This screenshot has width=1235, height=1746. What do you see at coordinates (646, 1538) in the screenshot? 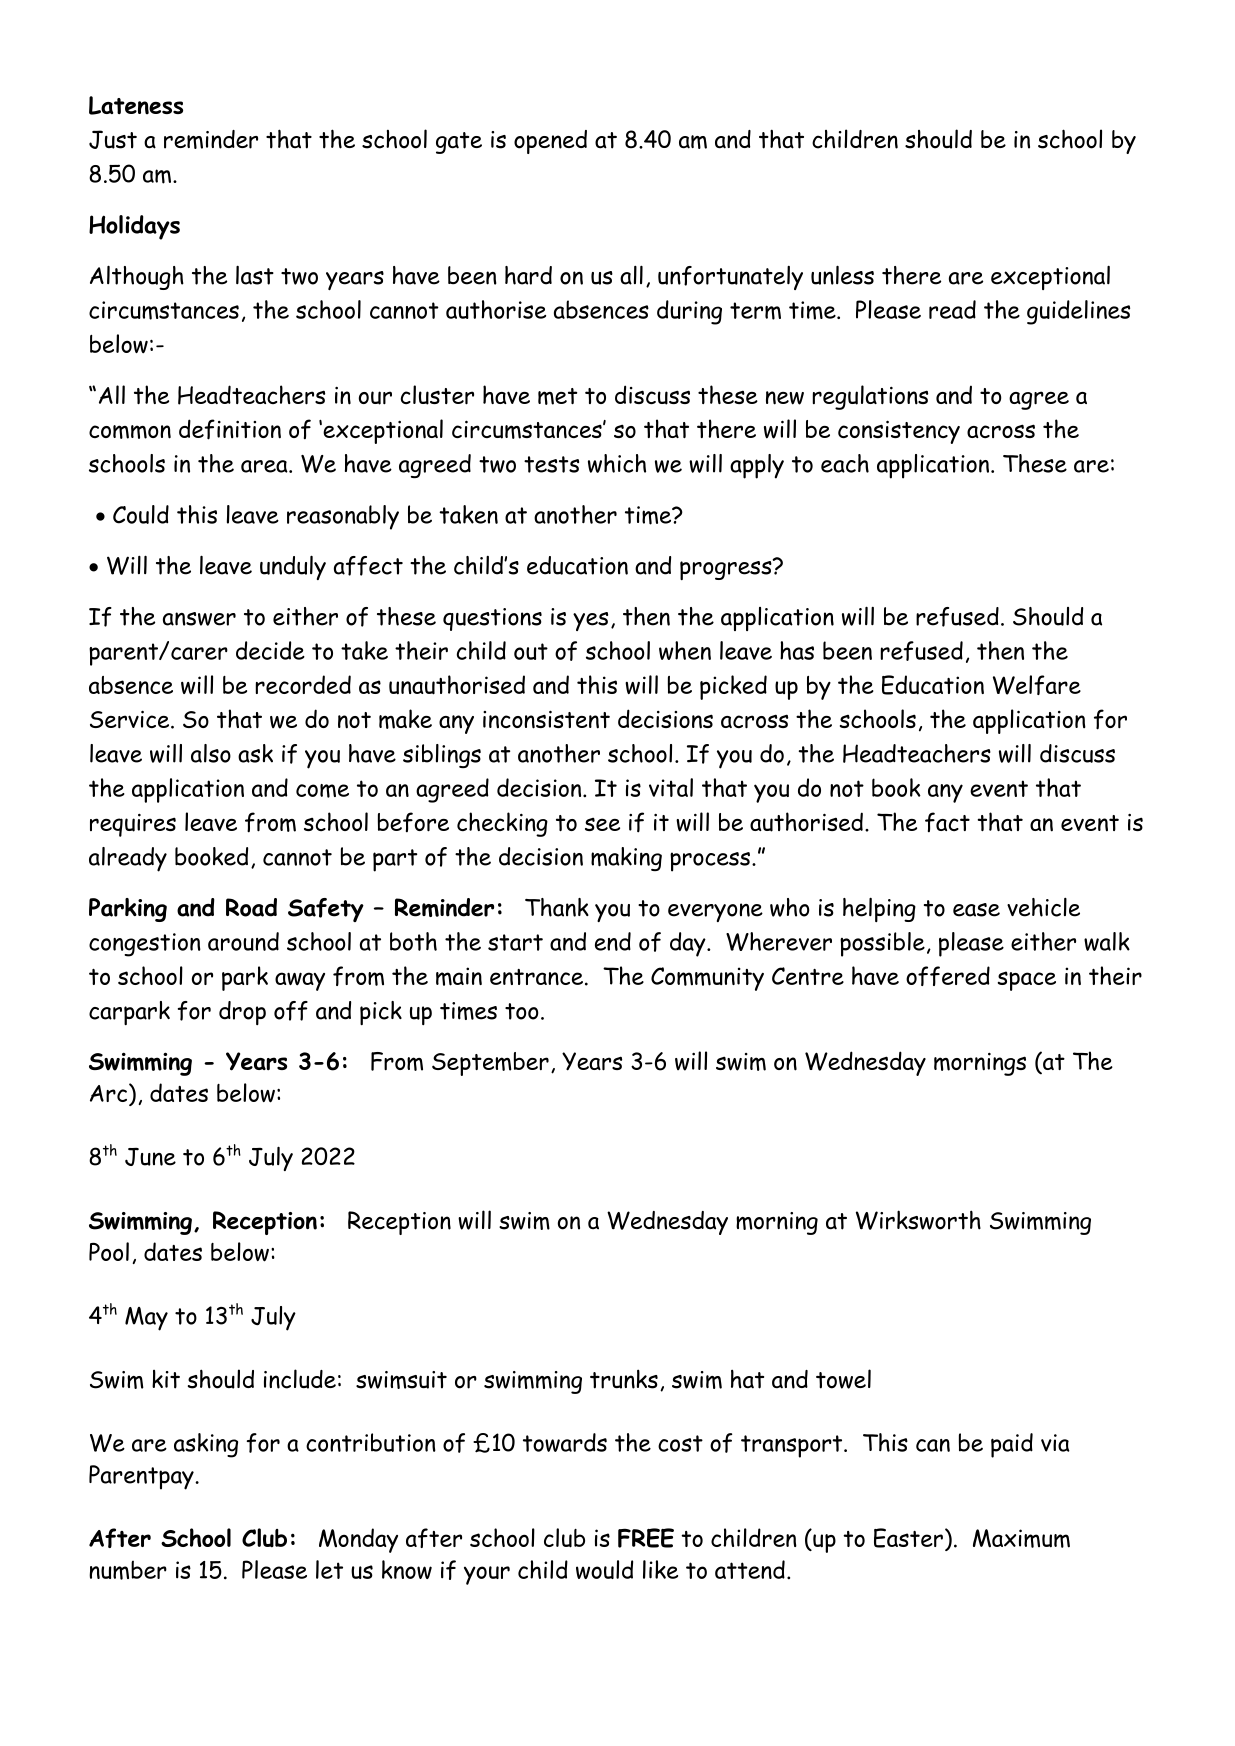
I see `FREE` at bounding box center [646, 1538].
